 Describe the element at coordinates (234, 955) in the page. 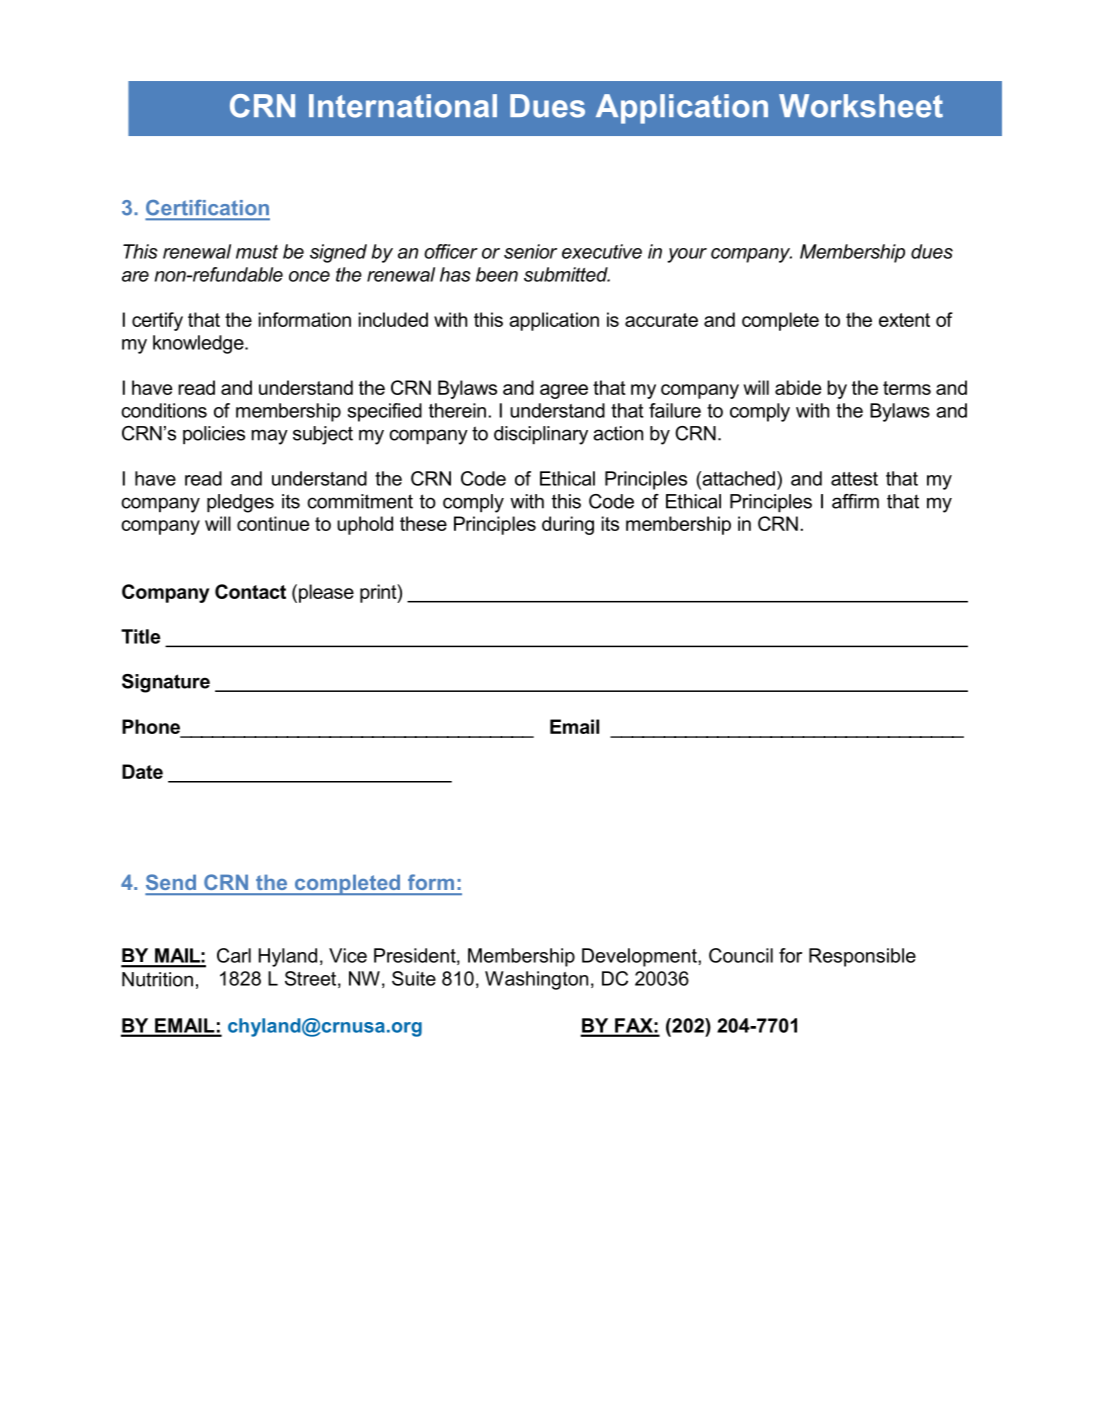

I see `Carl` at that location.
